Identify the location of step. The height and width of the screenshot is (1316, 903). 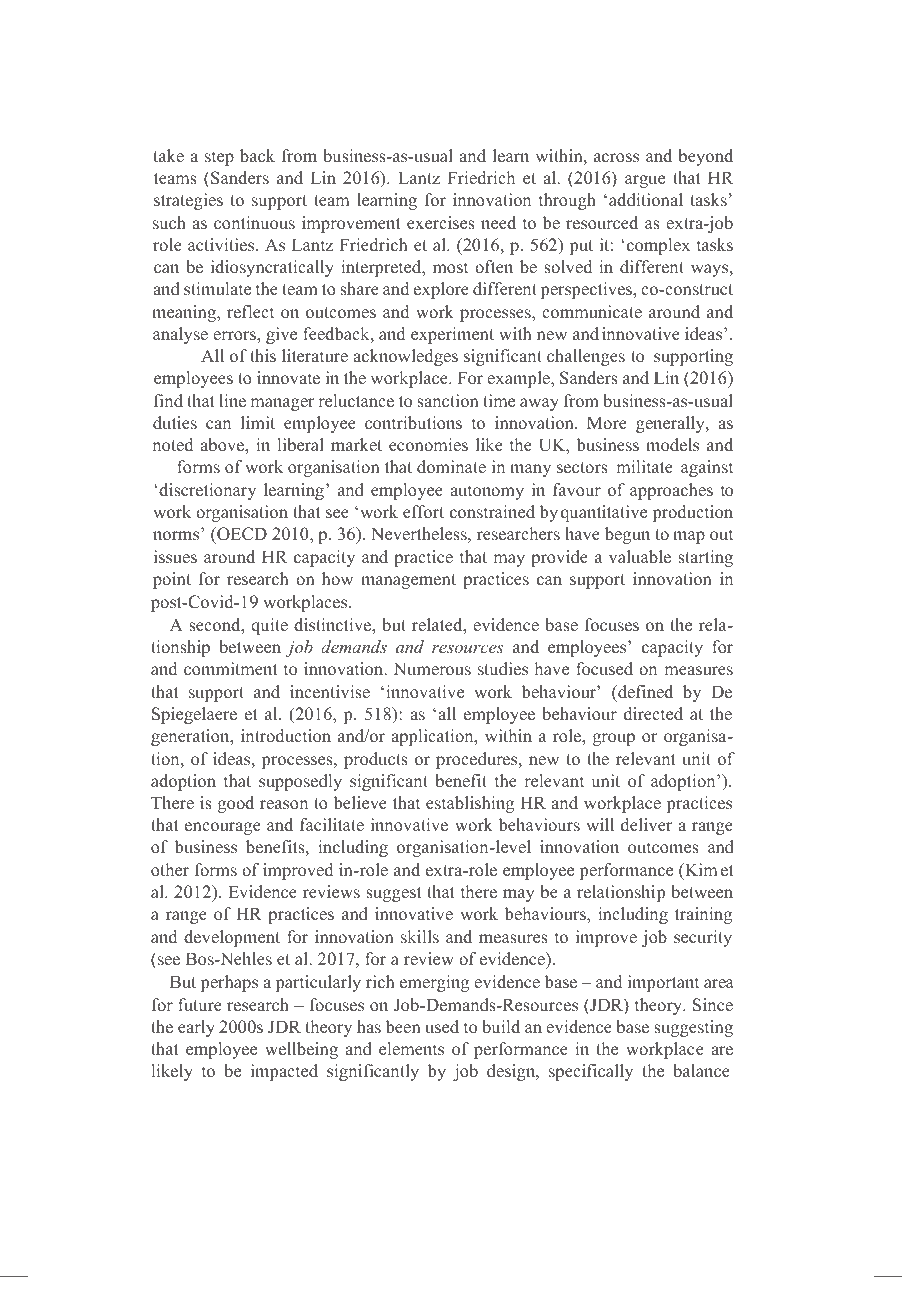
(219, 158).
